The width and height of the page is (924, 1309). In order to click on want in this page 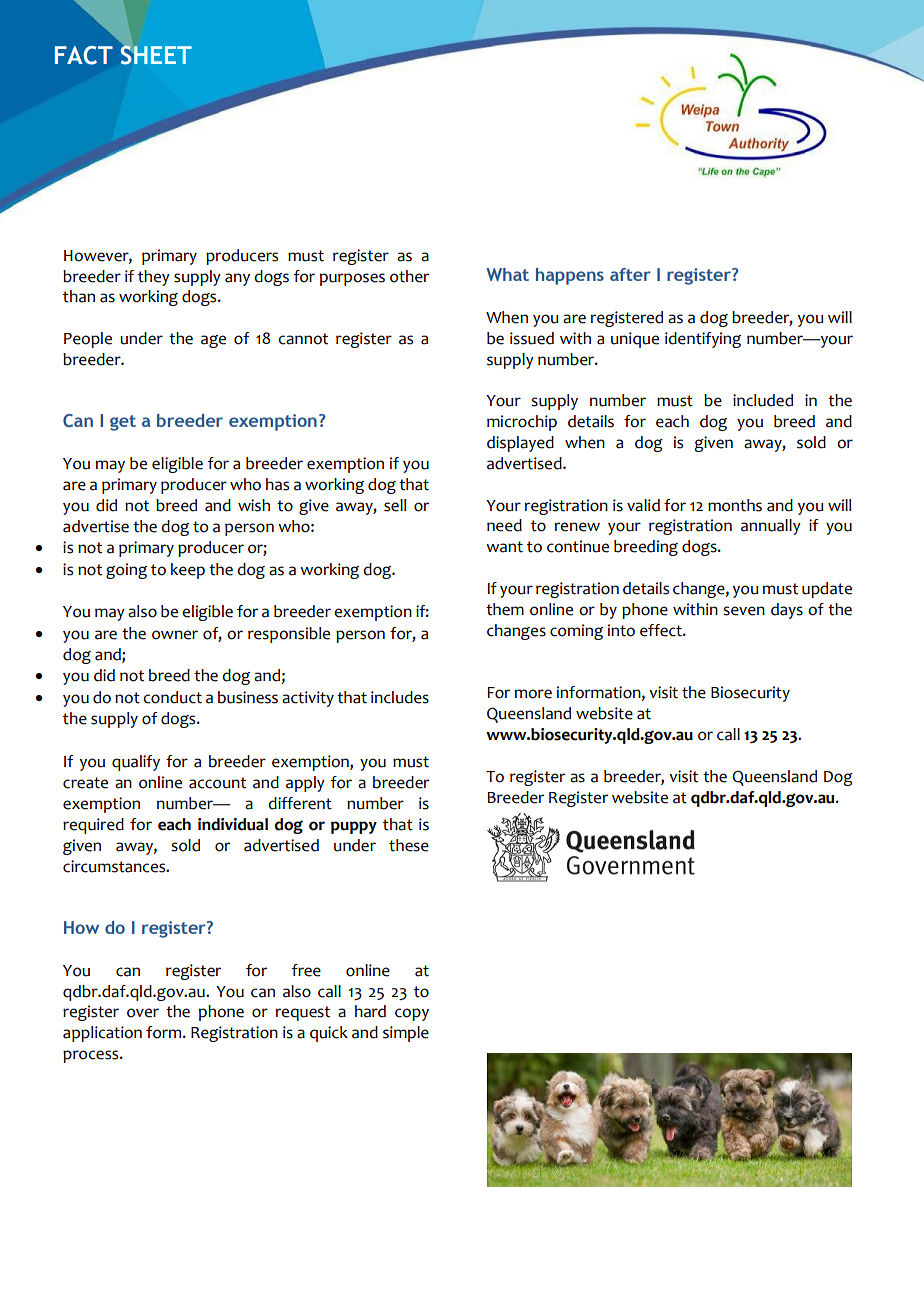, I will do `click(504, 547)`.
